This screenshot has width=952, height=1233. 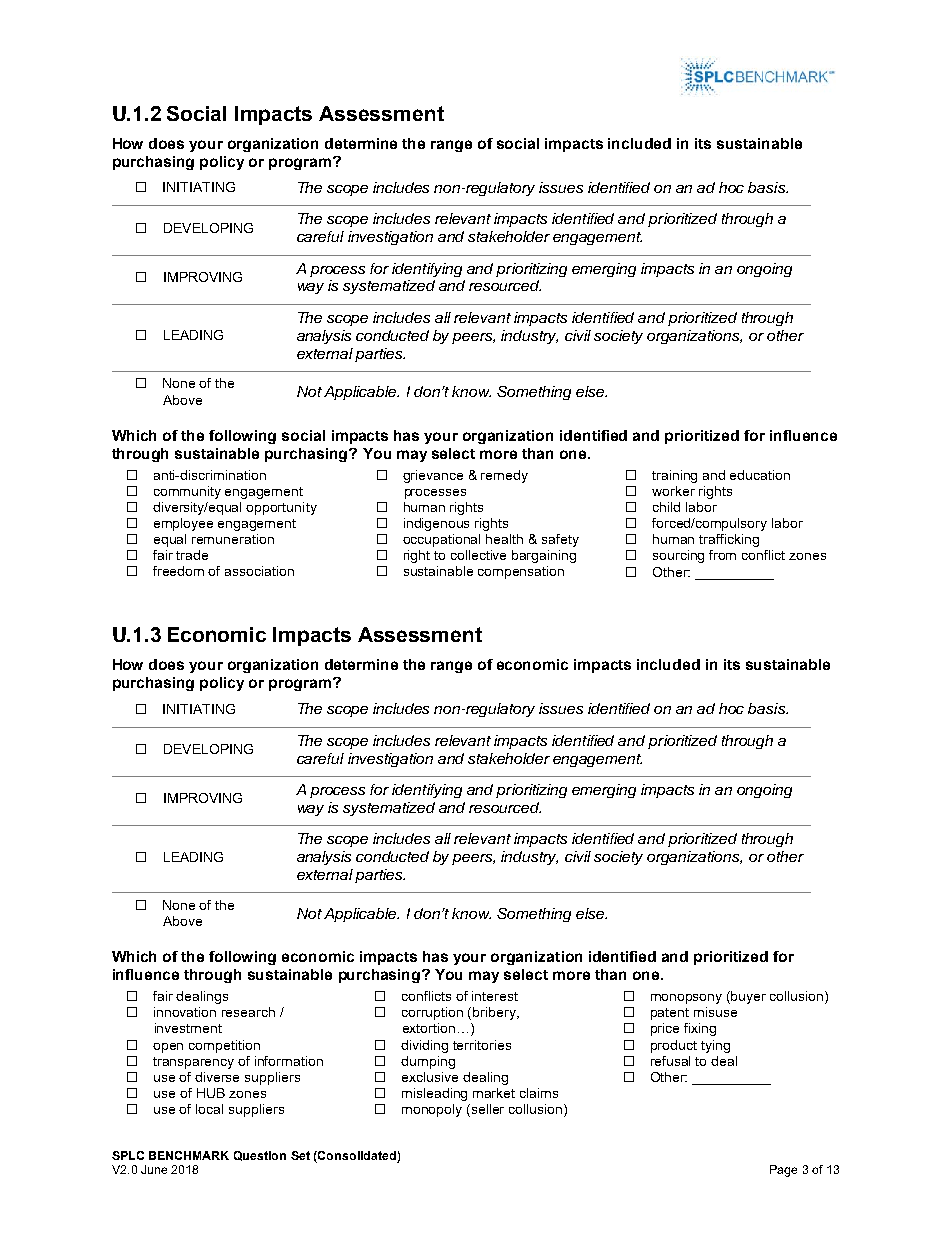 What do you see at coordinates (187, 492) in the screenshot?
I see `community` at bounding box center [187, 492].
